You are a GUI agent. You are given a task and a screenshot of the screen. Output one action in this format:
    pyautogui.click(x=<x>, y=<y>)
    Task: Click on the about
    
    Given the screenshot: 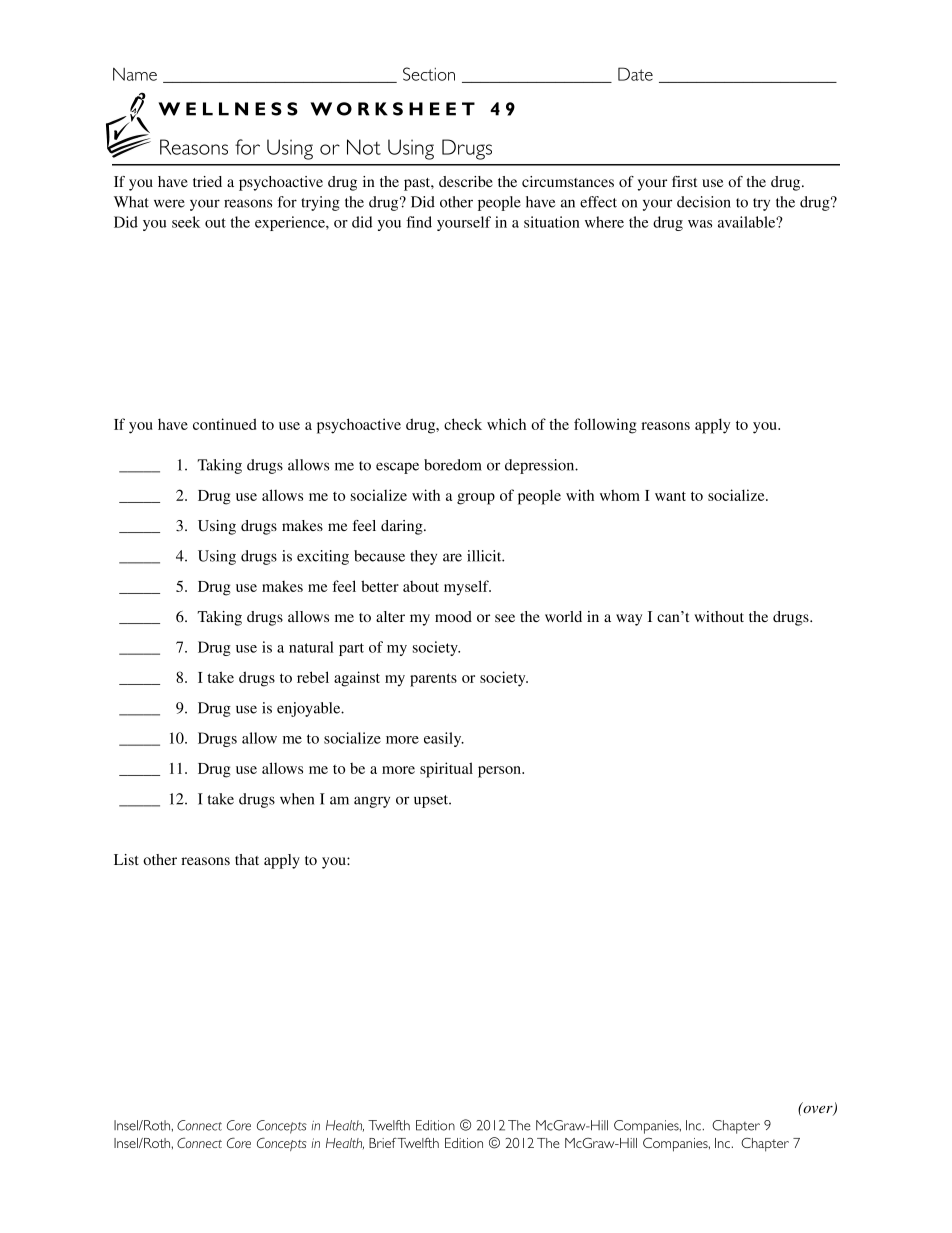 What is the action you would take?
    pyautogui.click(x=421, y=586)
